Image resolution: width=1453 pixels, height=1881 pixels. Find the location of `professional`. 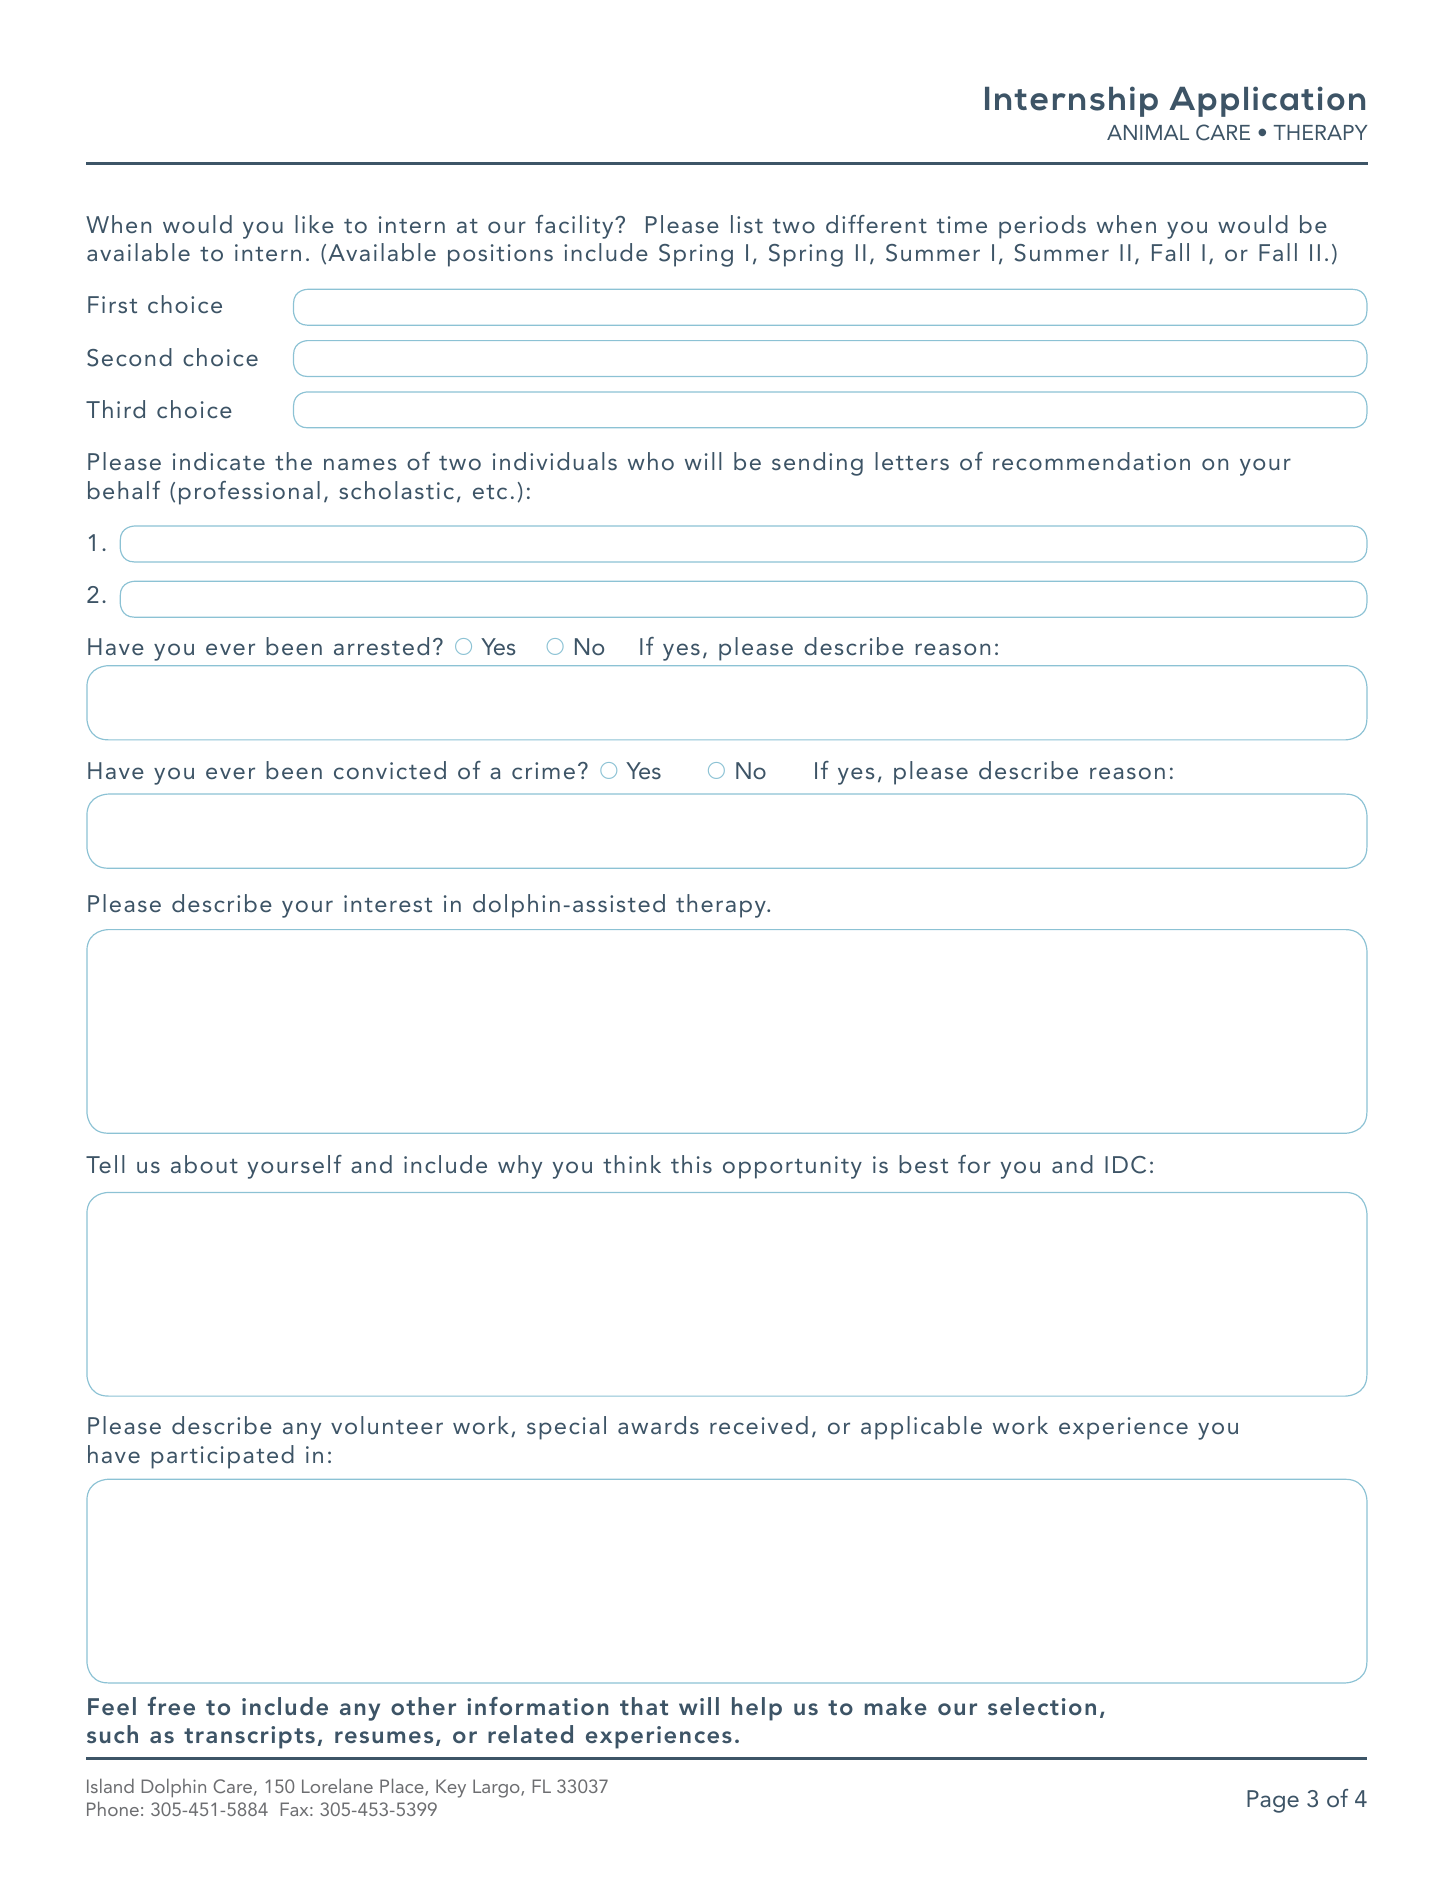

professional is located at coordinates (249, 493).
